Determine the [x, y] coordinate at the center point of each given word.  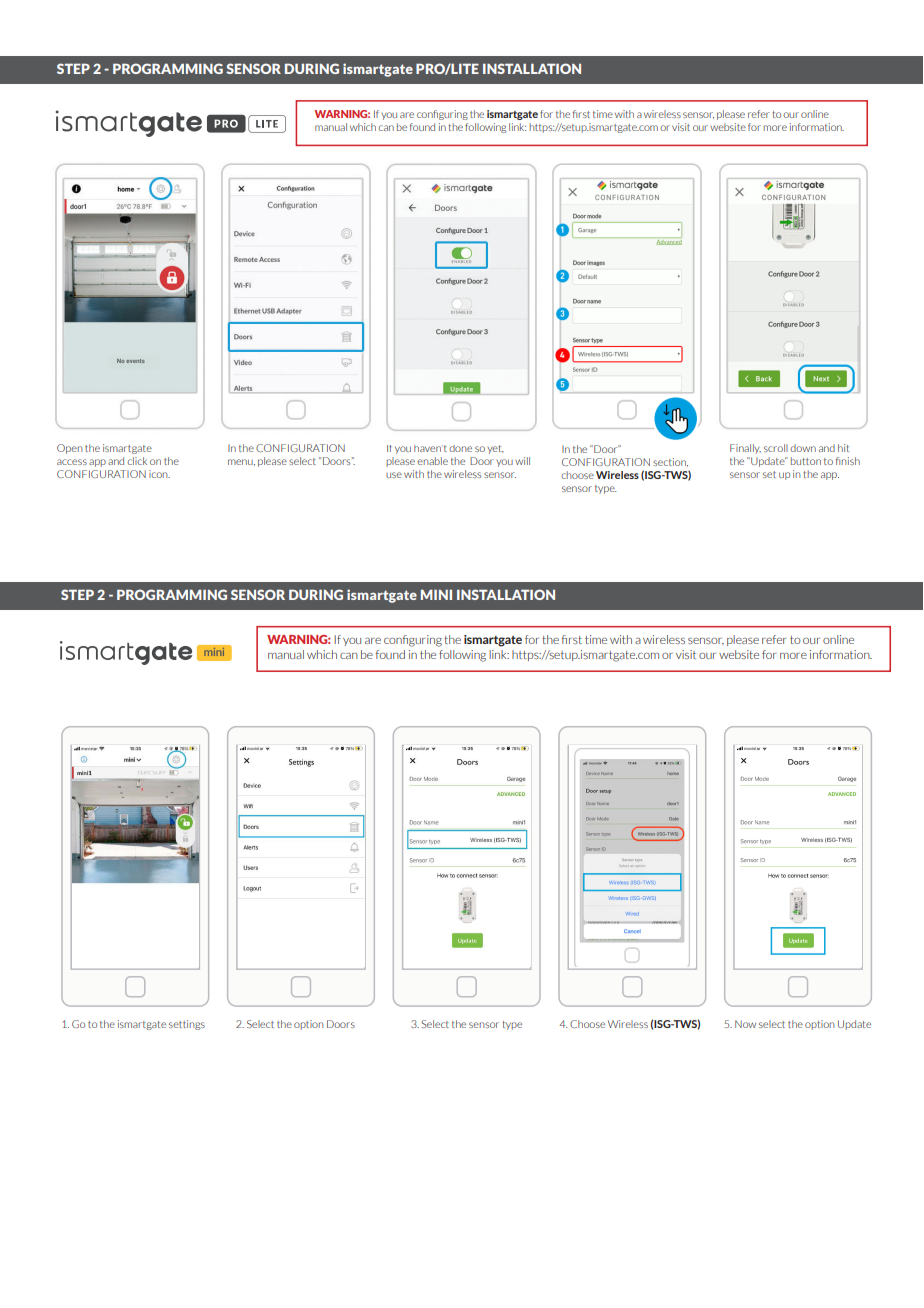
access [72, 462]
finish [848, 461]
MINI [436, 594]
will [522, 461]
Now [745, 1024]
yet [495, 449]
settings [187, 1025]
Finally [745, 449]
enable [432, 461]
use [394, 475]
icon [159, 474]
